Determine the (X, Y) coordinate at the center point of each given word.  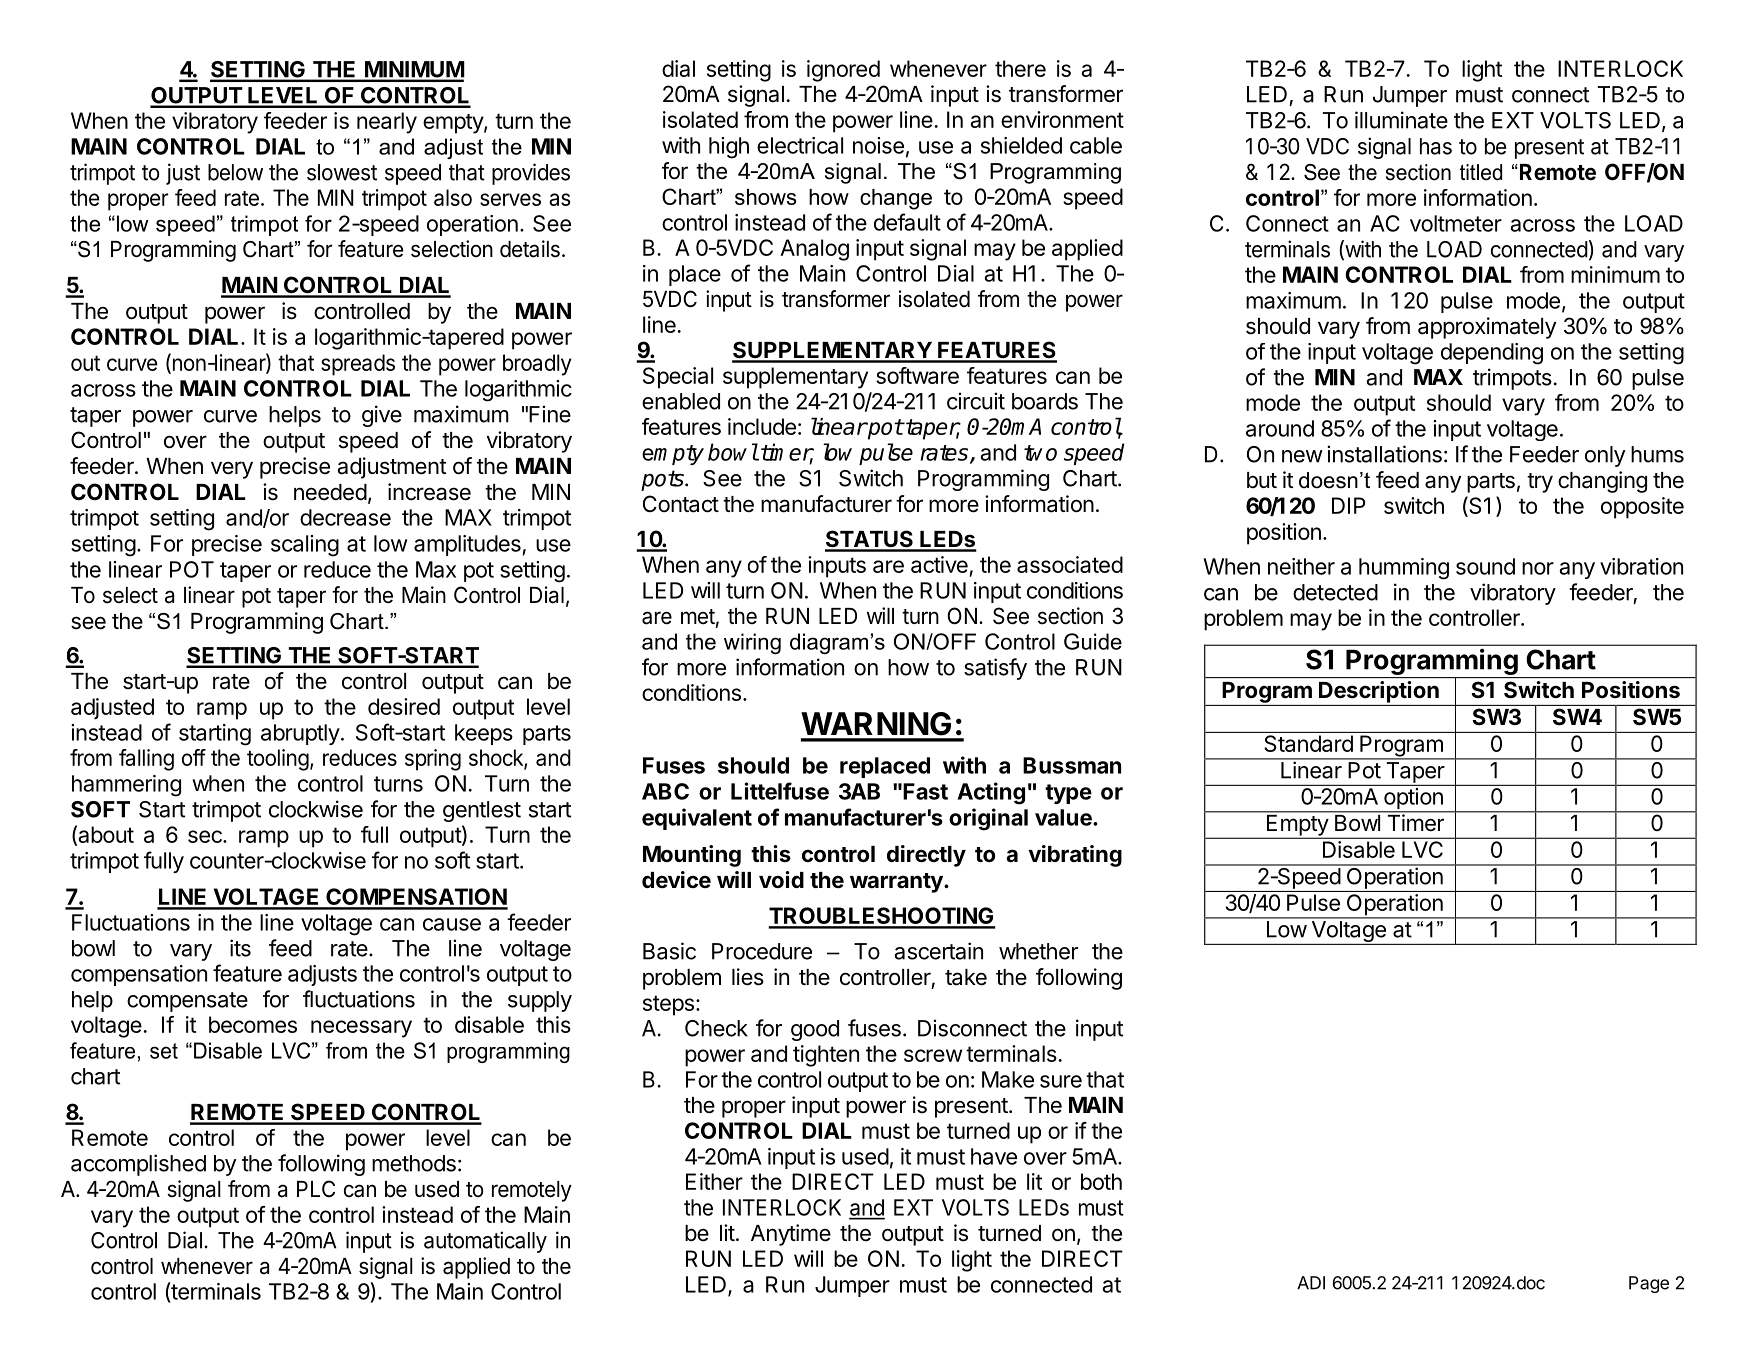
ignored (843, 71)
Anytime (791, 1235)
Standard (1309, 743)
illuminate (1401, 120)
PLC (316, 1188)
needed (330, 492)
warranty (897, 883)
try (1540, 483)
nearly (387, 123)
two (1040, 453)
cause (452, 924)
